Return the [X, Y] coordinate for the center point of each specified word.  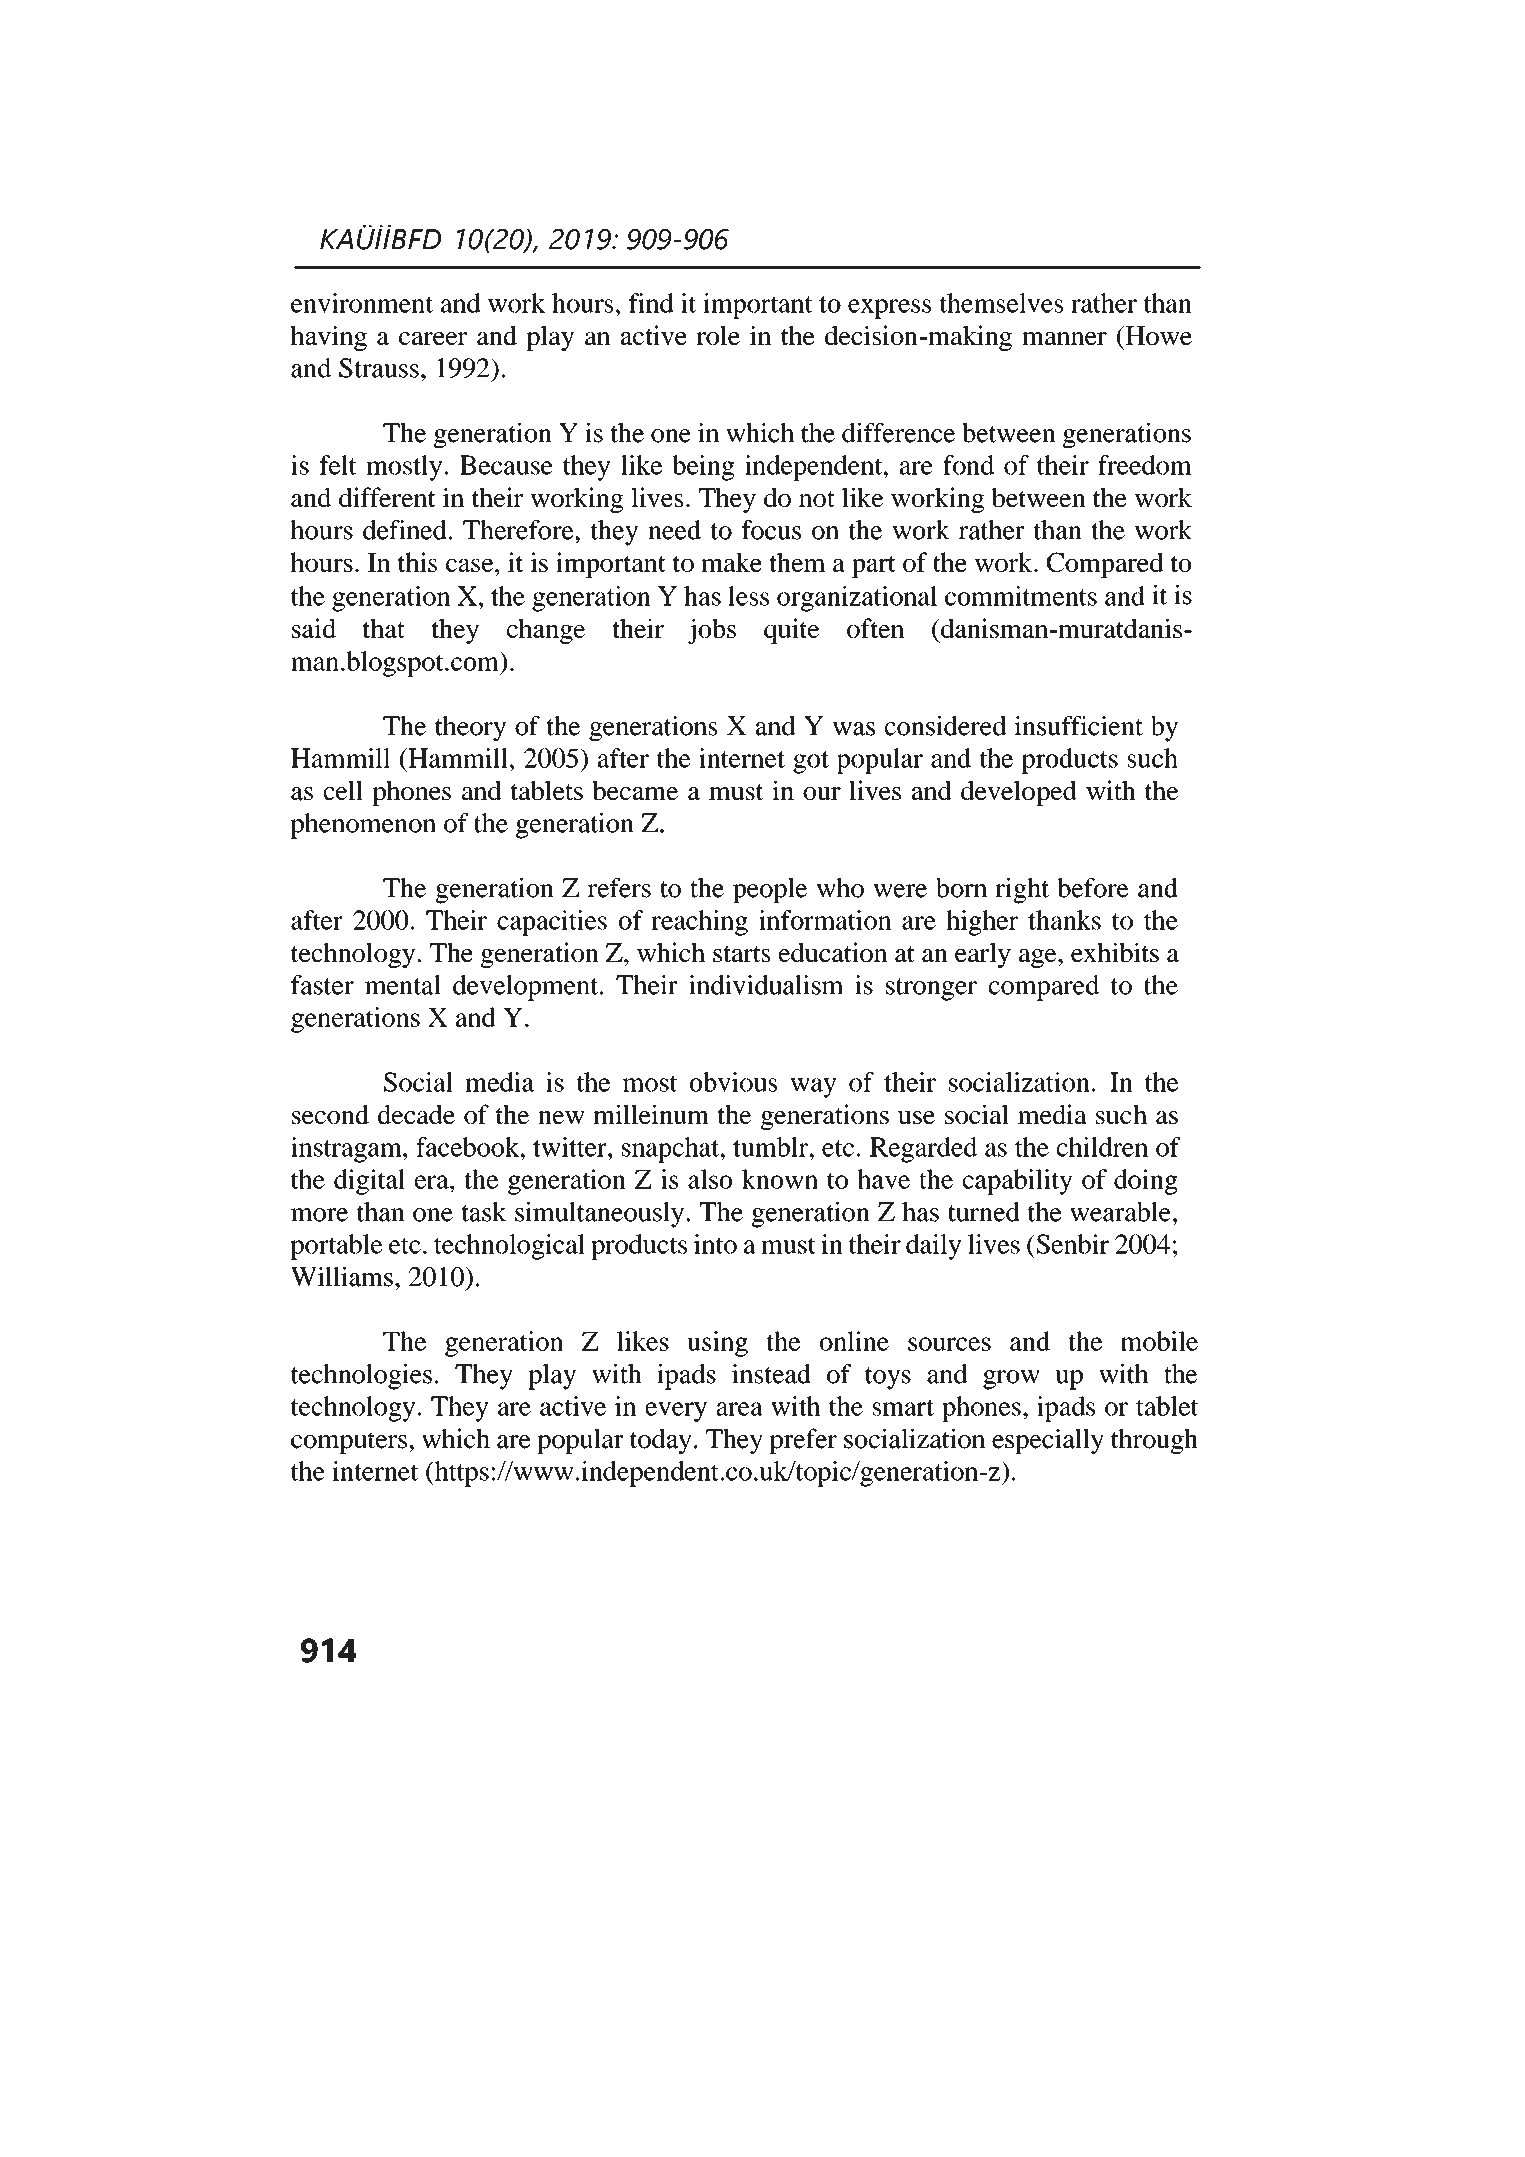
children [1102, 1147]
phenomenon [363, 826]
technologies [361, 1377]
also [710, 1179]
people [770, 890]
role [718, 335]
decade [416, 1114]
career [433, 338]
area [739, 1409]
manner [1064, 338]
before [1093, 888]
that [384, 628]
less [748, 596]
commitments [1021, 596]
